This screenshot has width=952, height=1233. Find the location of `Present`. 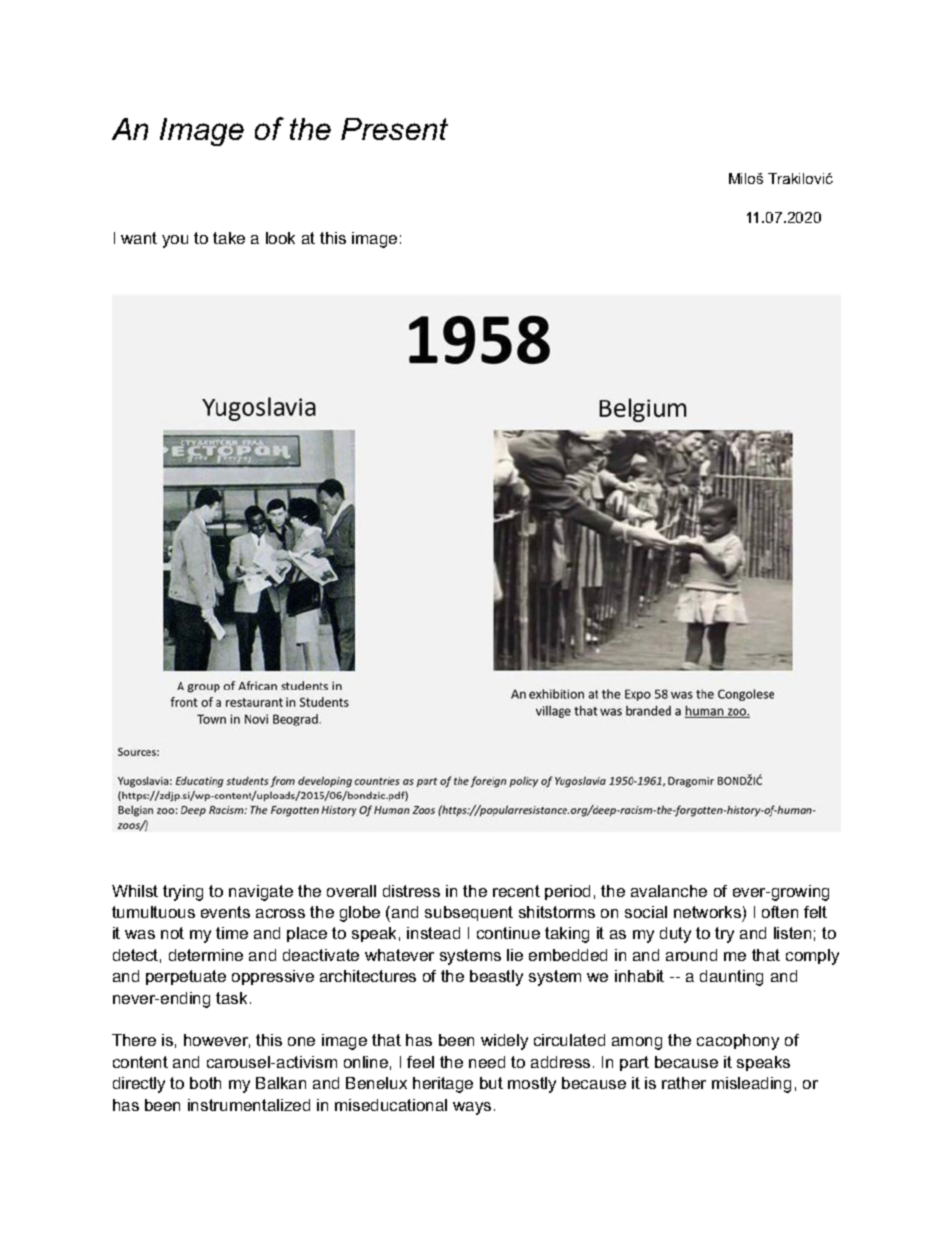

Present is located at coordinates (394, 129).
